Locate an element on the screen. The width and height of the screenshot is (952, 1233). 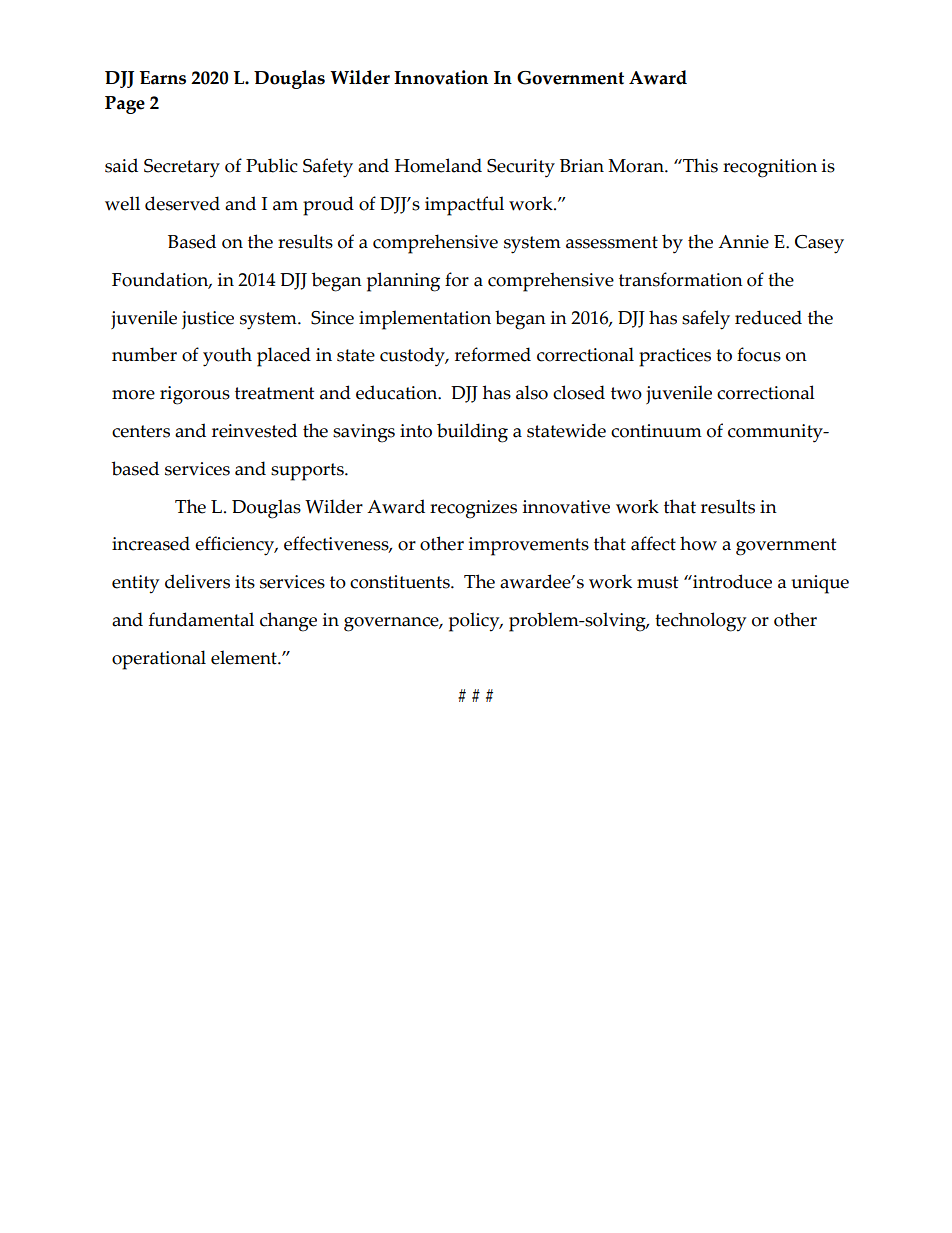
transformation is located at coordinates (681, 279).
